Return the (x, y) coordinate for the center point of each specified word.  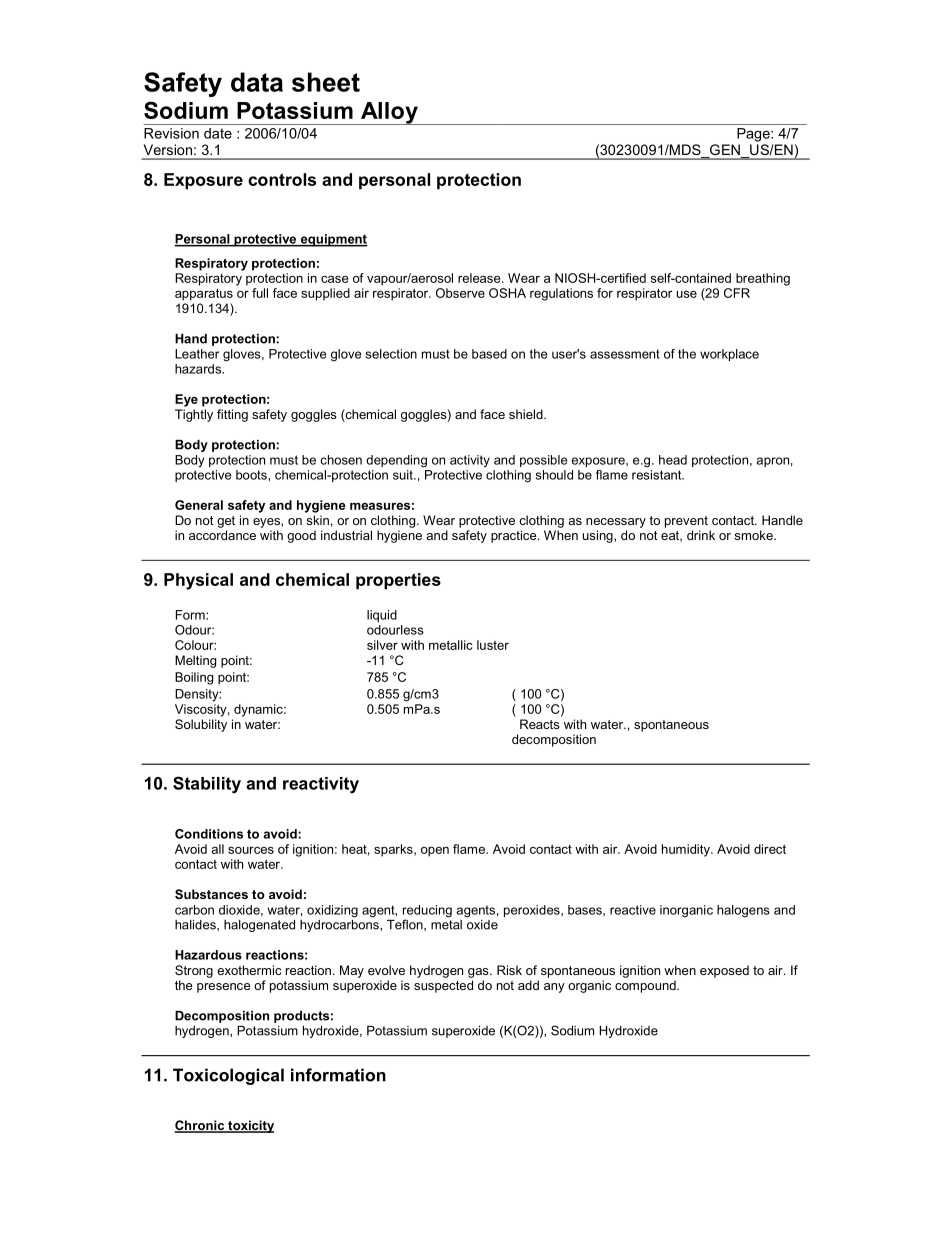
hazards (199, 369)
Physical (198, 581)
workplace (729, 355)
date (218, 133)
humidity (687, 850)
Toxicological (228, 1076)
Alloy (389, 113)
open (435, 851)
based (489, 354)
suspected (443, 986)
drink (701, 535)
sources (251, 850)
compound (646, 986)
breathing (763, 279)
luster (493, 645)
